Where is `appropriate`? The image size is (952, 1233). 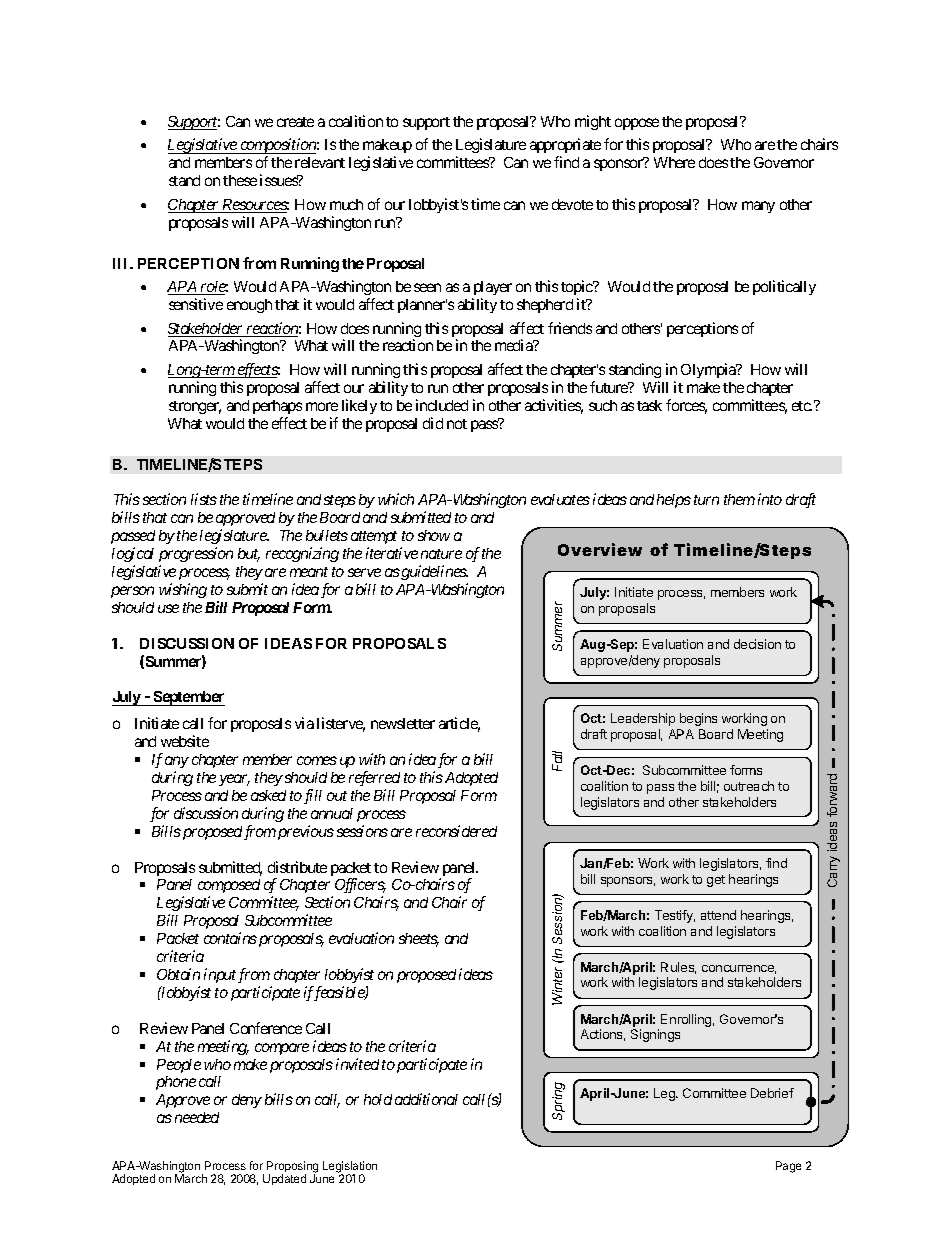 appropriate is located at coordinates (565, 147).
